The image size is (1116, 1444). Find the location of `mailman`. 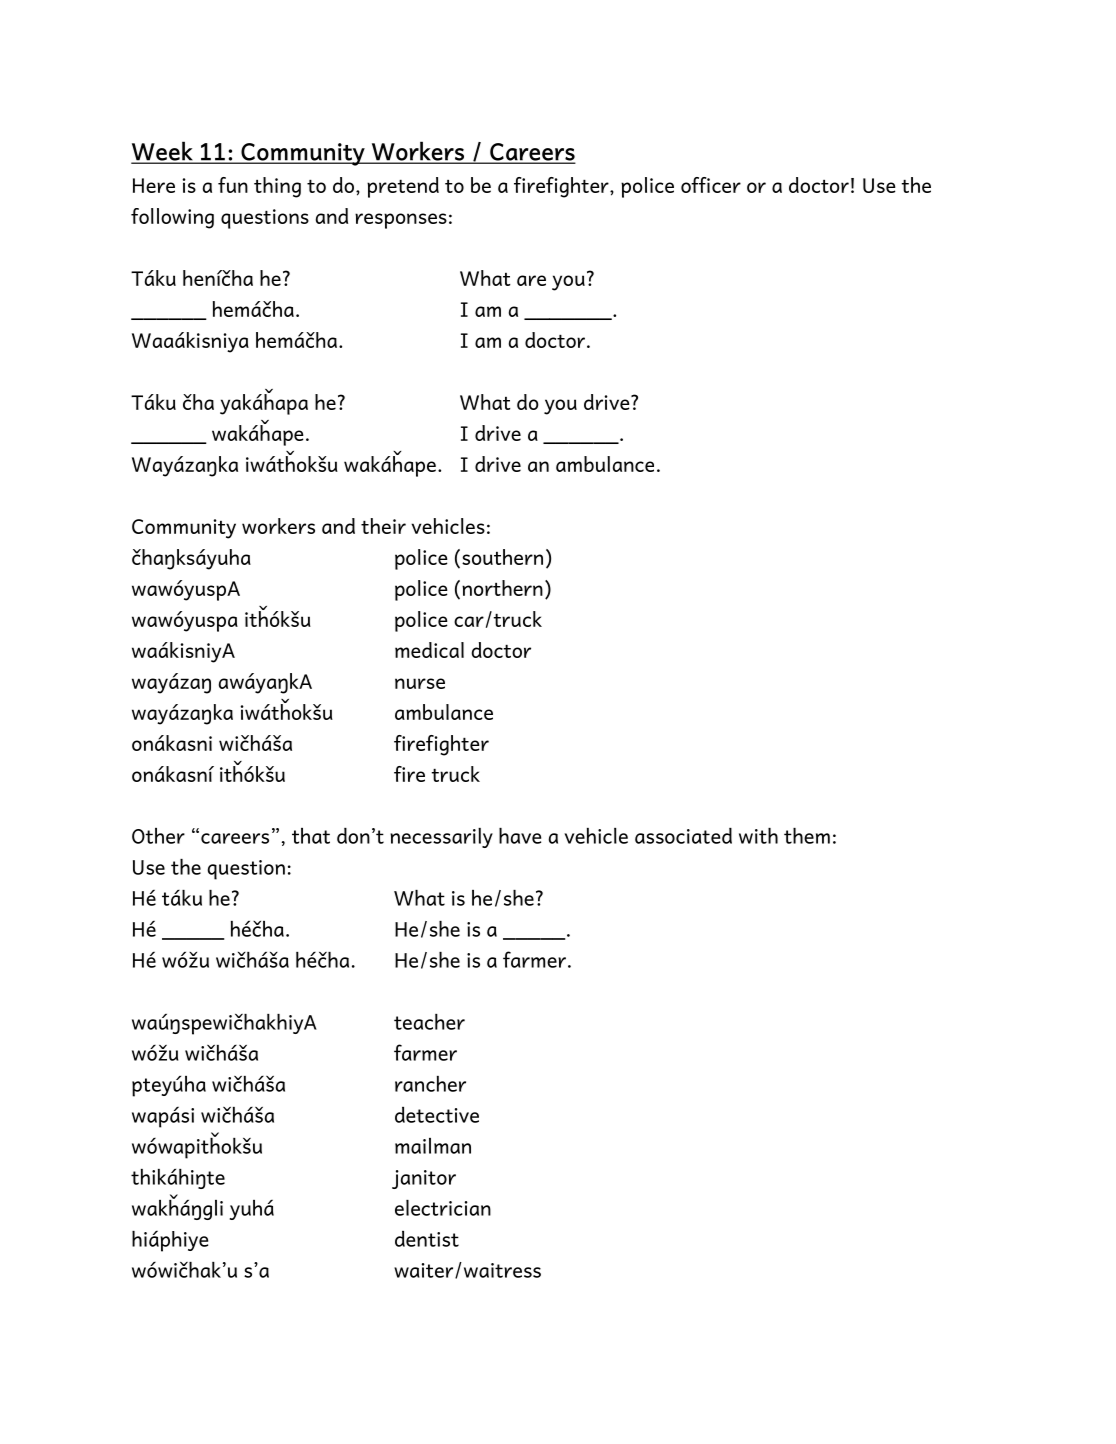

mailman is located at coordinates (433, 1146).
